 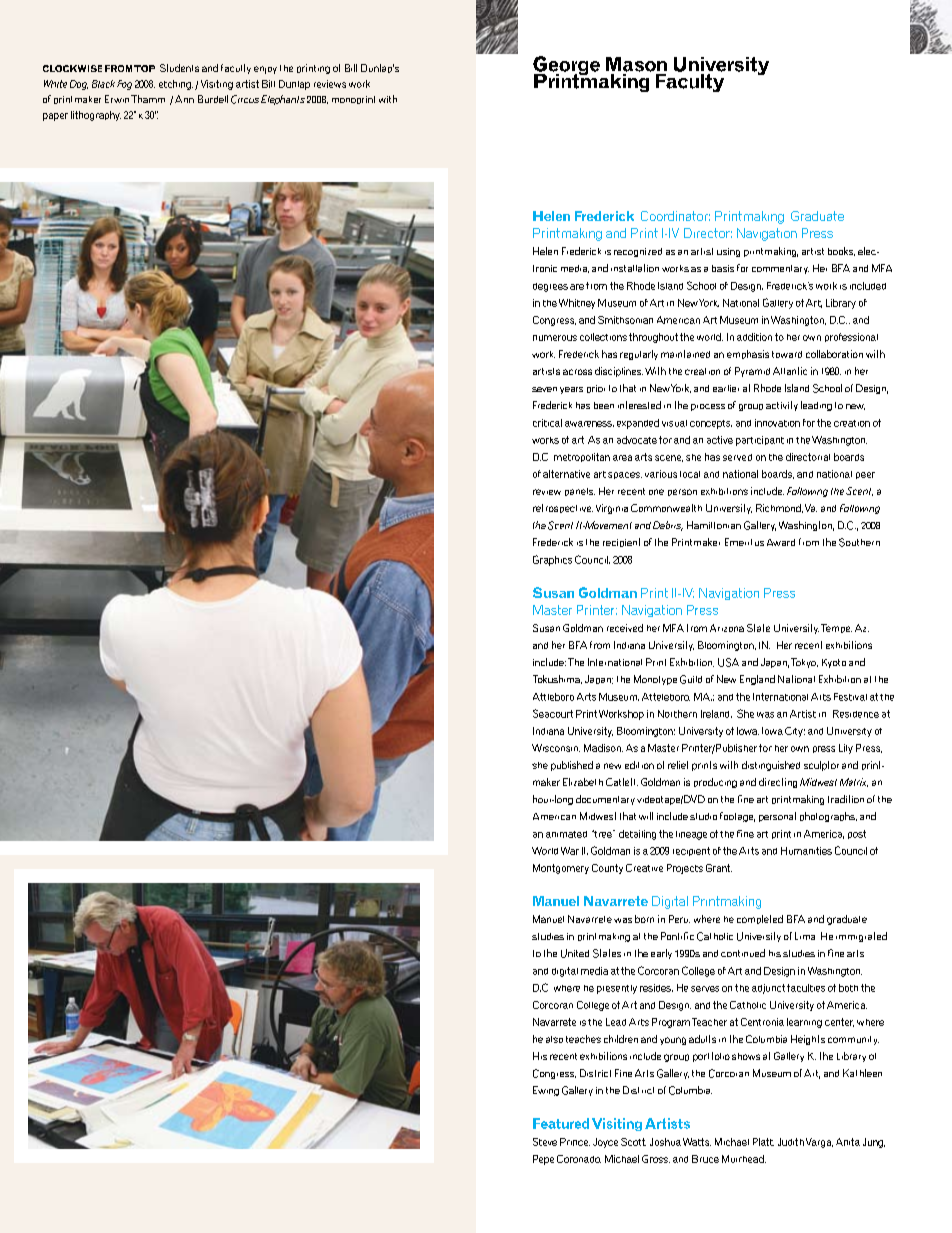 What do you see at coordinates (625, 628) in the document?
I see `received` at bounding box center [625, 628].
